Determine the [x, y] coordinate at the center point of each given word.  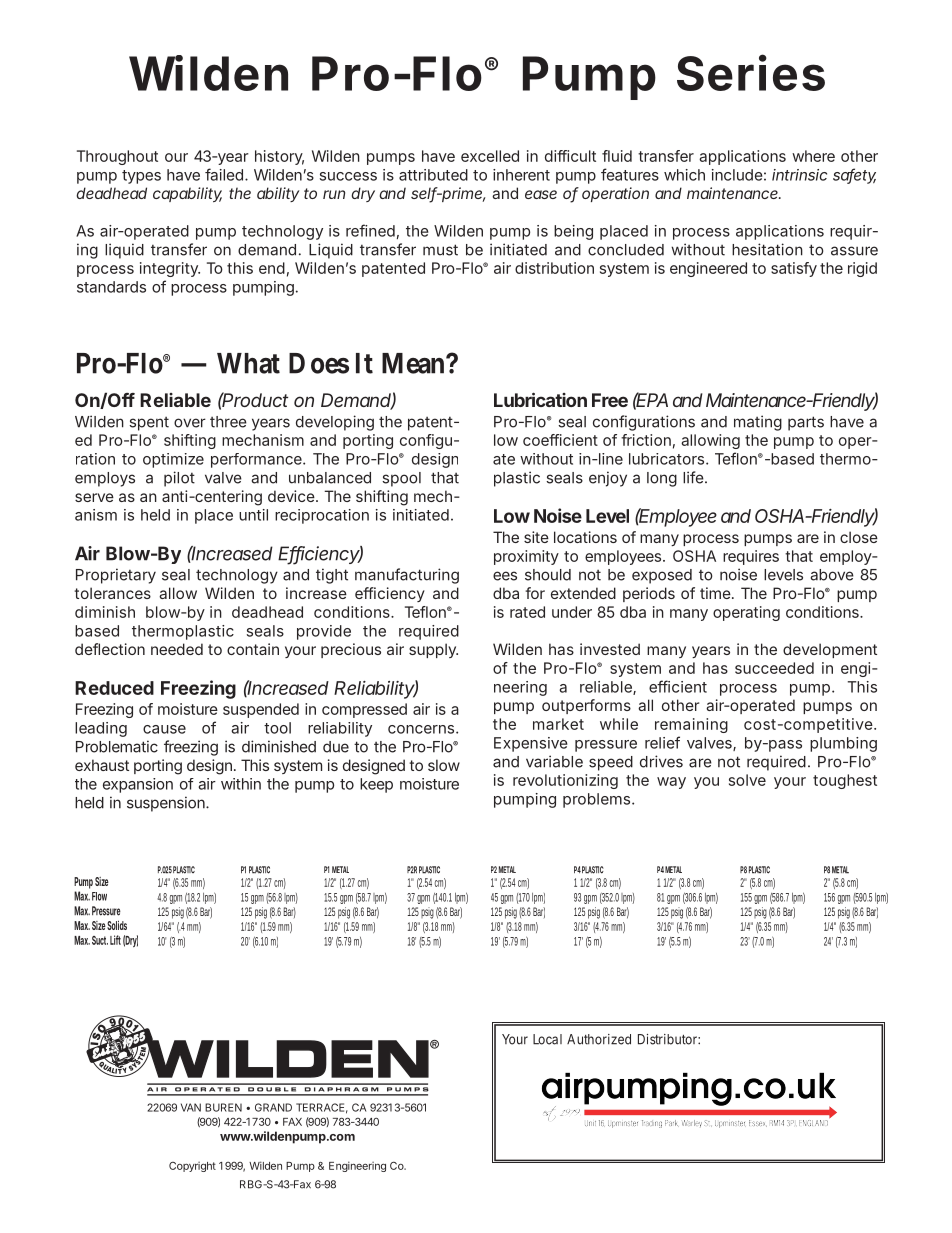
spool [401, 479]
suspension [167, 804]
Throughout [117, 157]
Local [547, 1039]
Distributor [669, 1039]
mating [758, 423]
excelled [490, 156]
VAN [191, 1107]
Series [751, 73]
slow [444, 765]
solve [747, 780]
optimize [173, 460]
